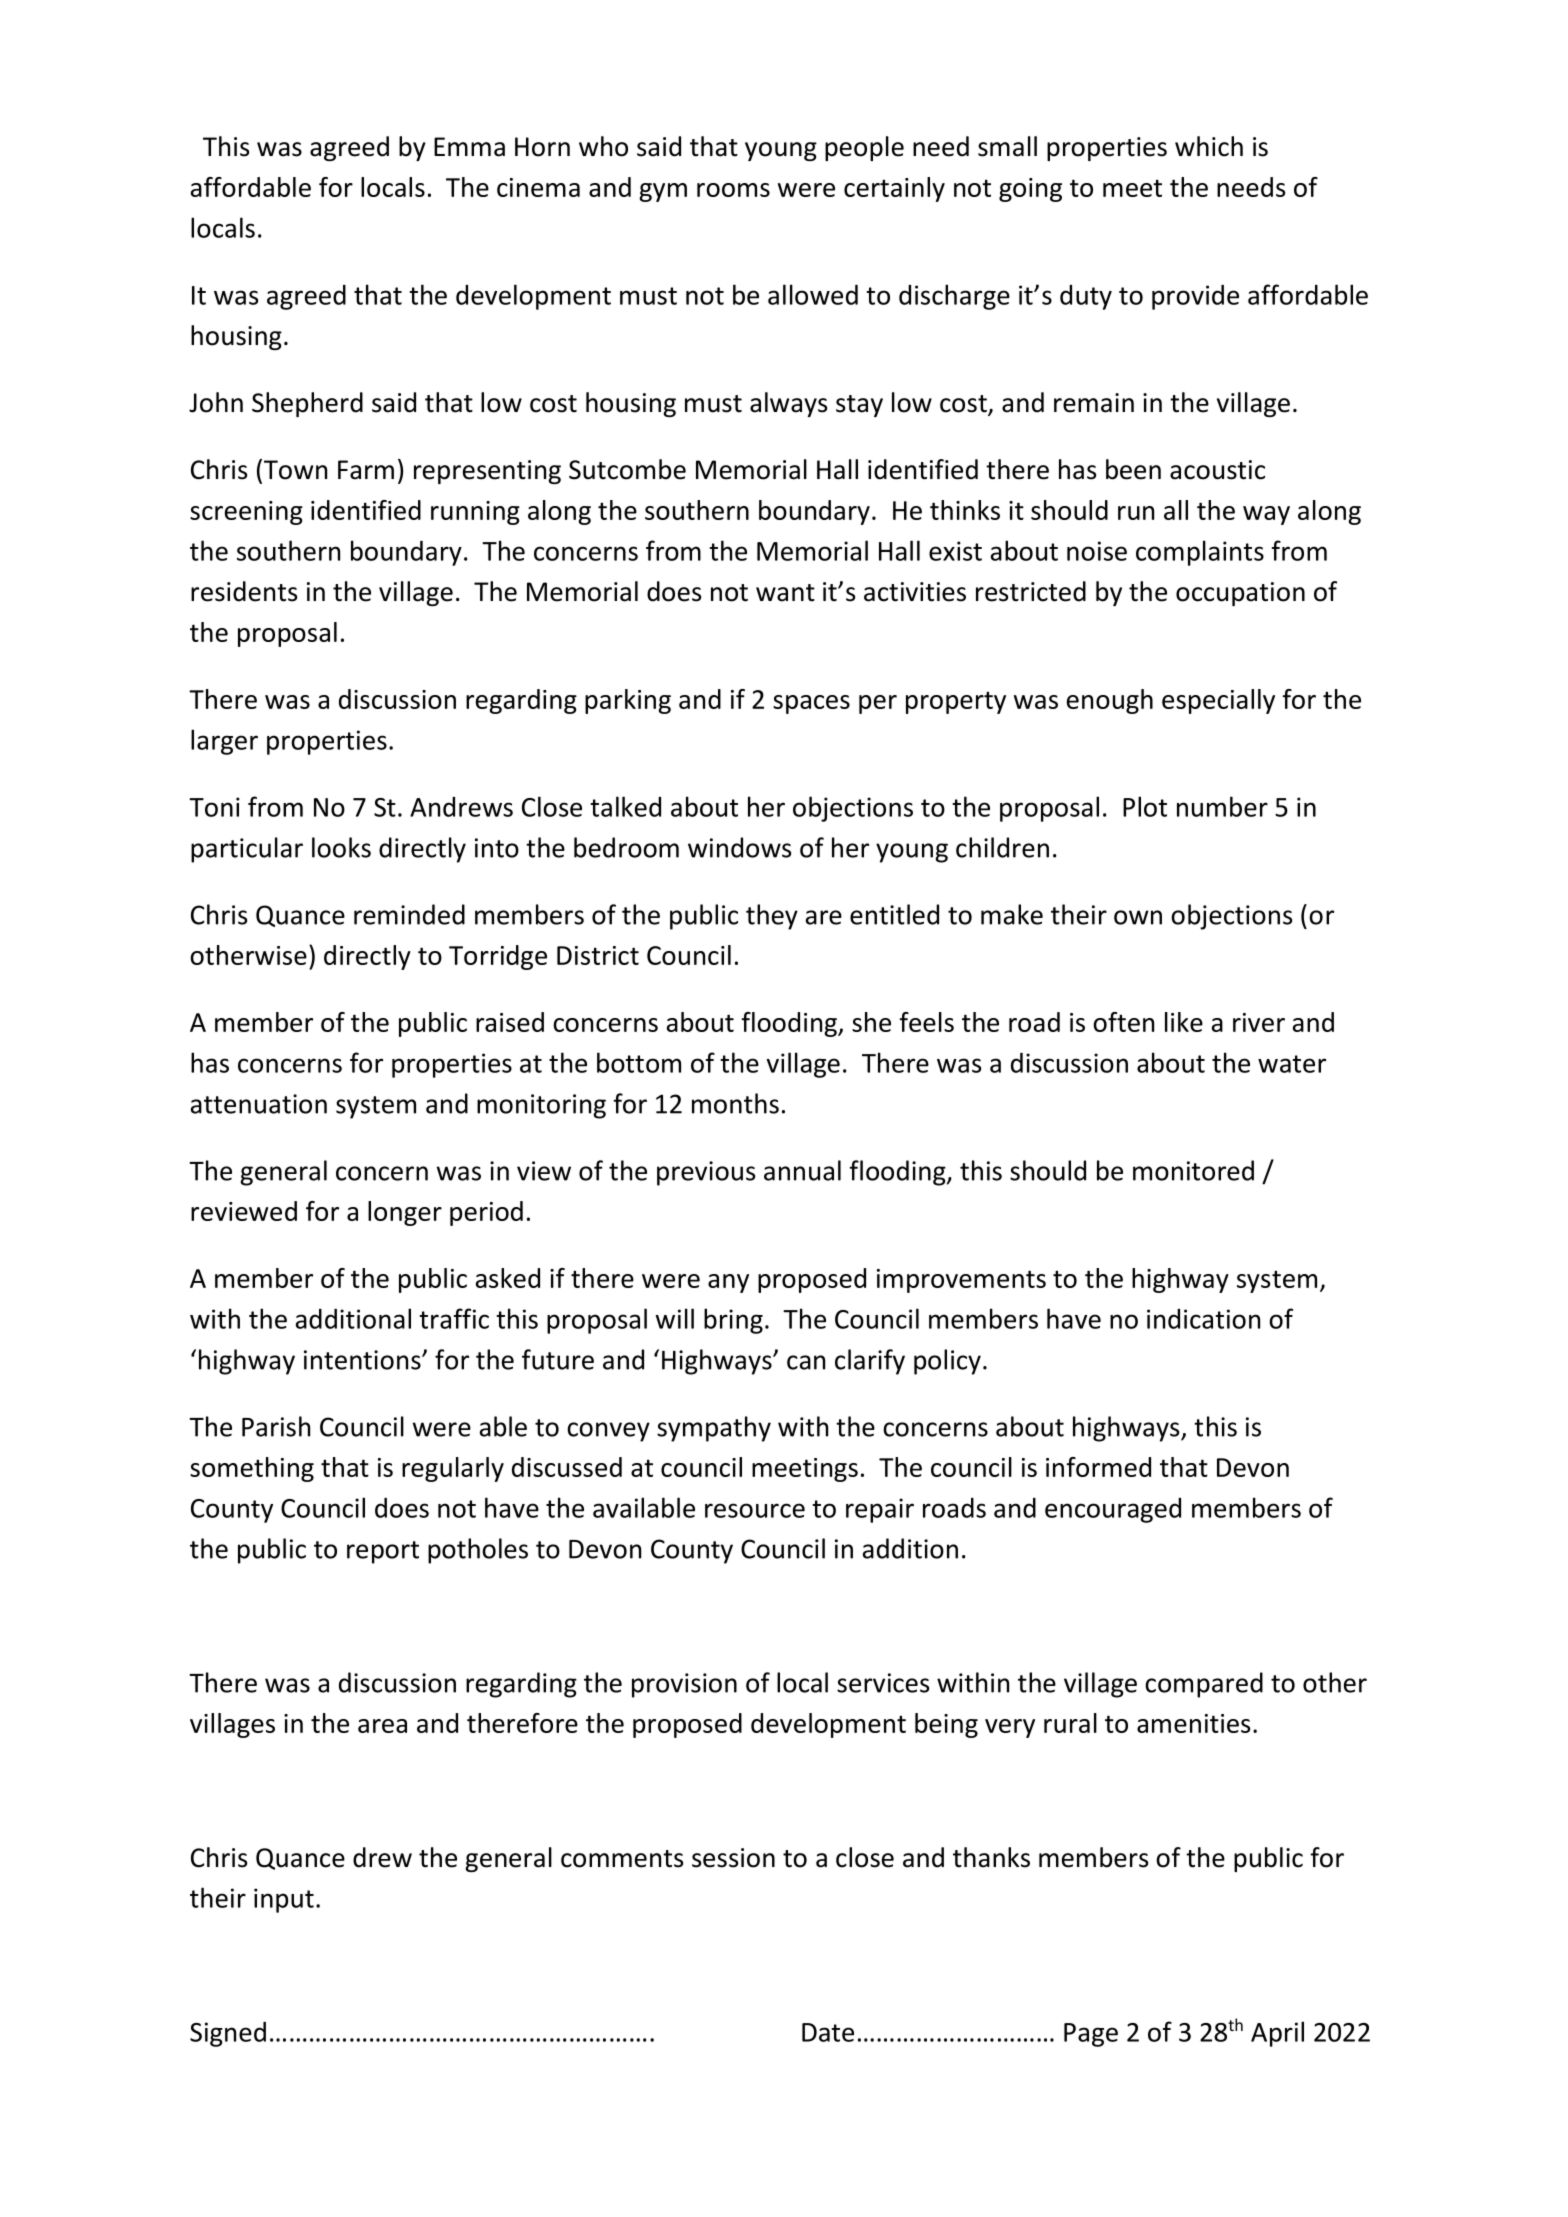 The width and height of the screenshot is (1568, 2217). Describe the element at coordinates (735, 1103) in the screenshot. I see `months` at that location.
